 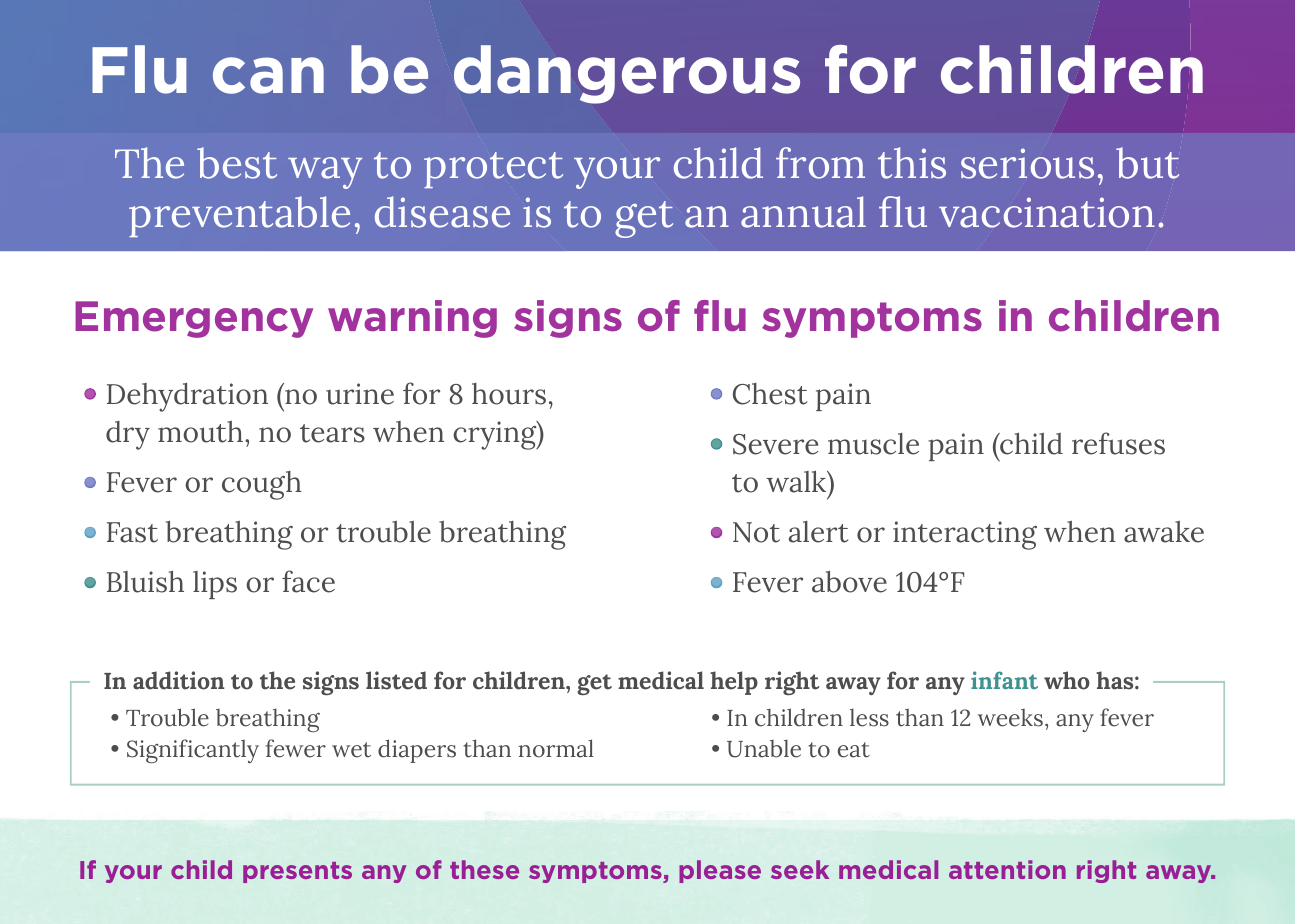 What do you see at coordinates (262, 485) in the screenshot?
I see `cough` at bounding box center [262, 485].
